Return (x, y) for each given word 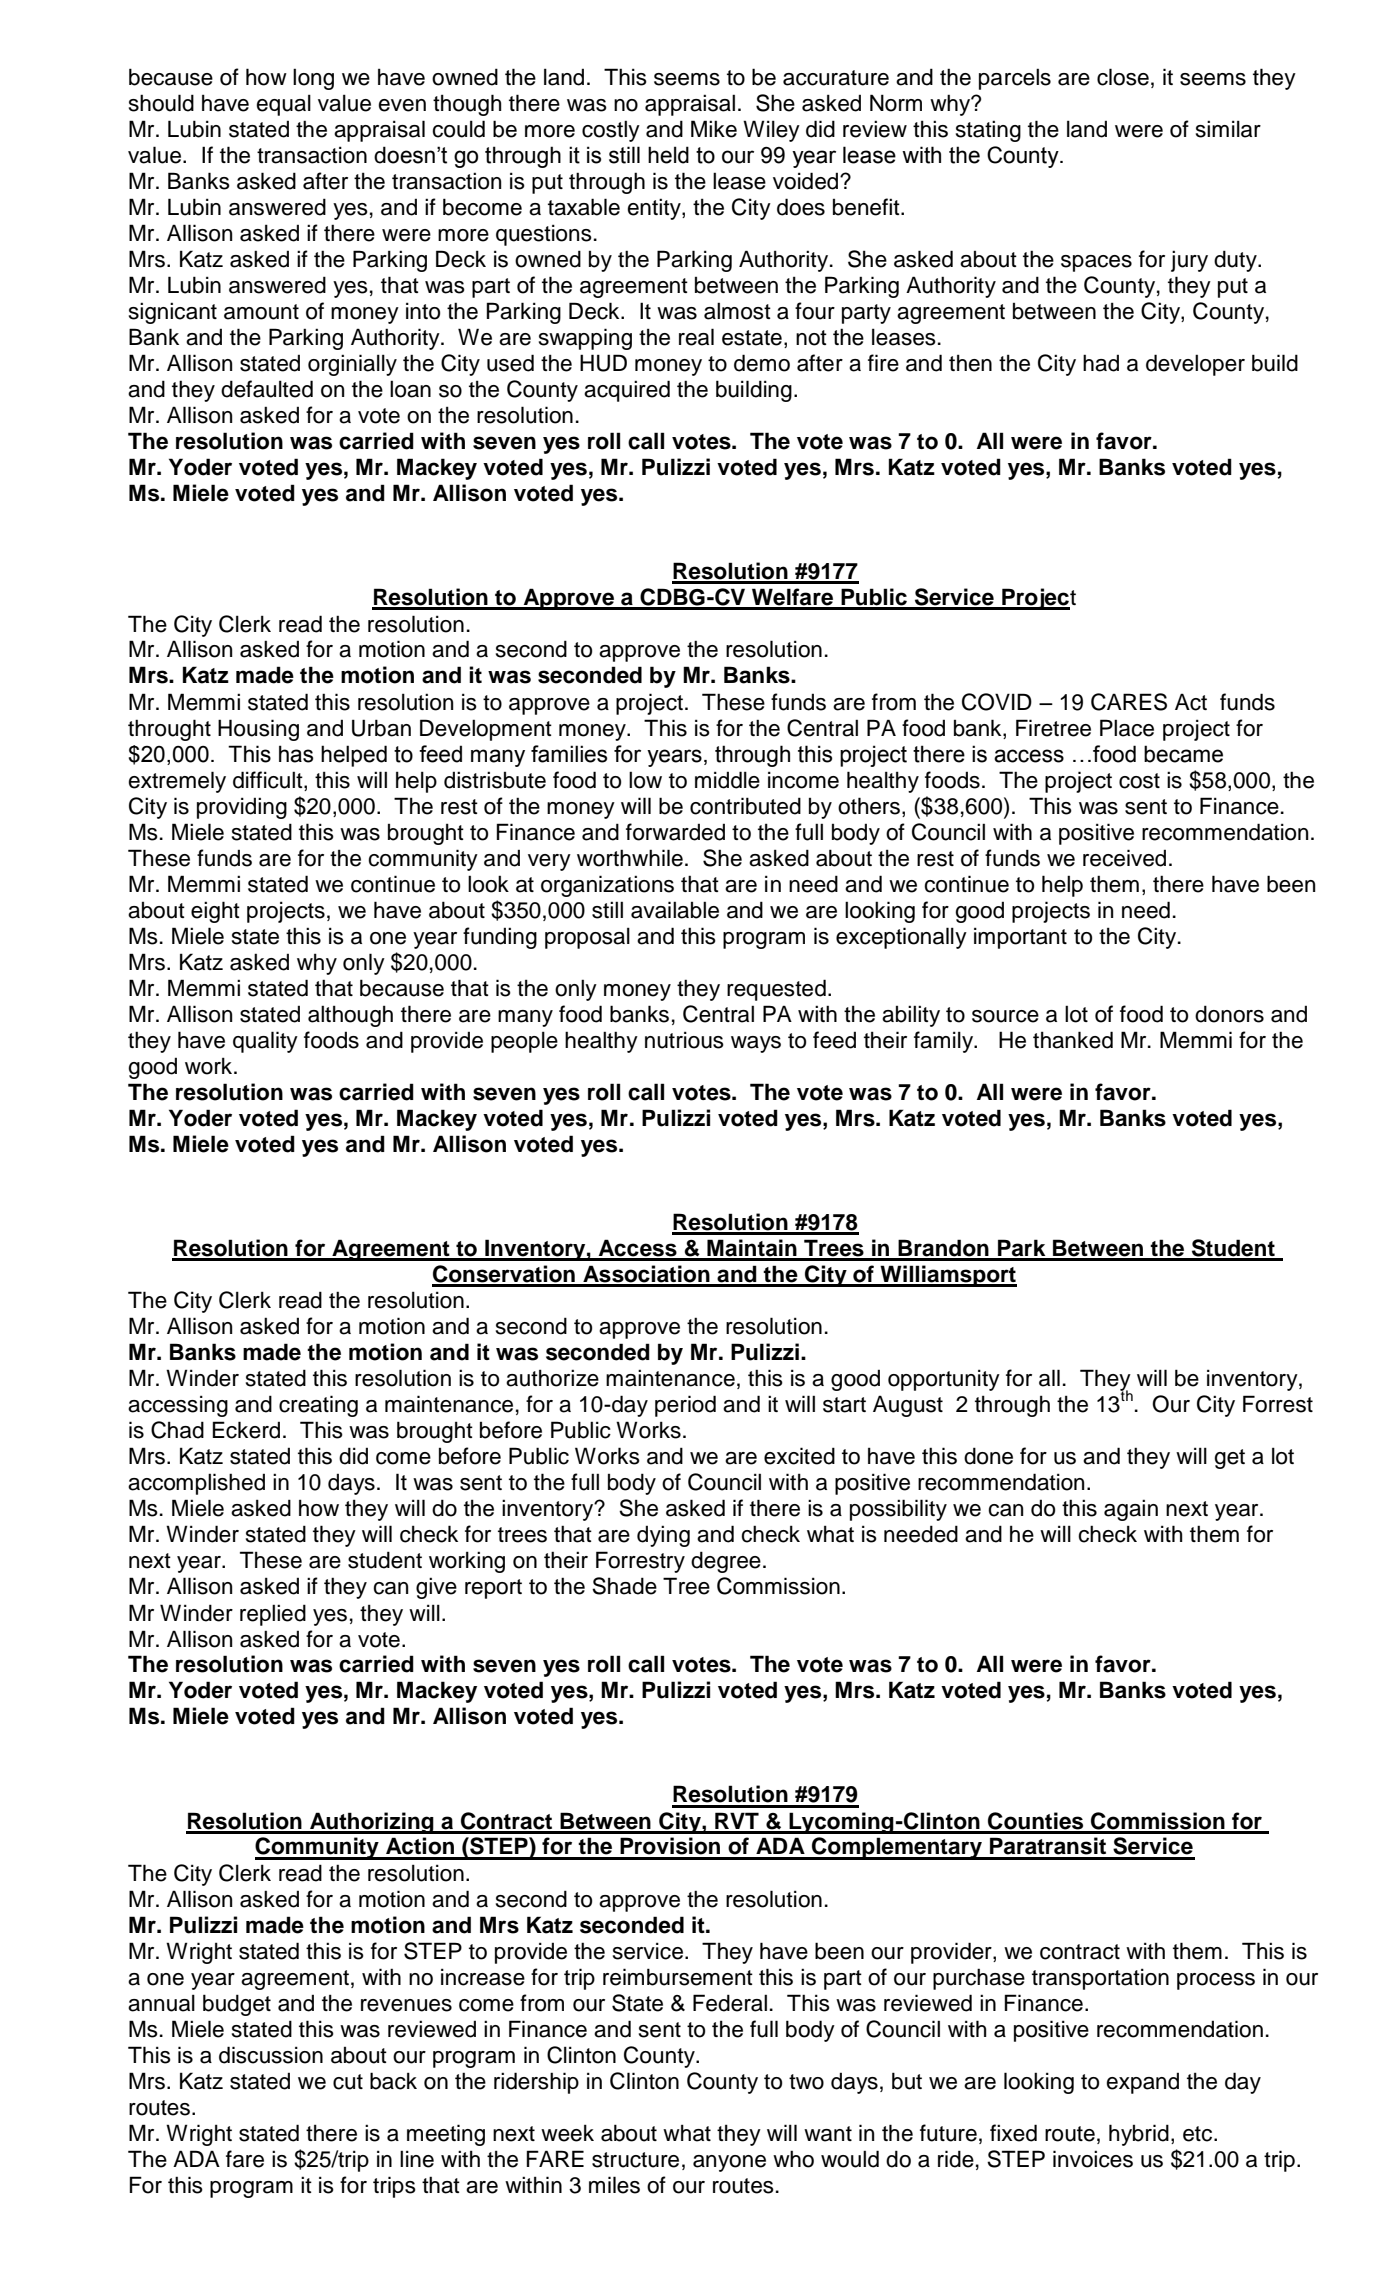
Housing (258, 730)
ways (756, 1044)
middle (727, 780)
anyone (729, 2163)
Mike (714, 129)
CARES (1129, 702)
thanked (1073, 1040)
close (1123, 77)
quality (265, 1042)
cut (348, 2082)
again (1131, 1510)
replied (273, 1615)
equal (283, 105)
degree (726, 1562)
